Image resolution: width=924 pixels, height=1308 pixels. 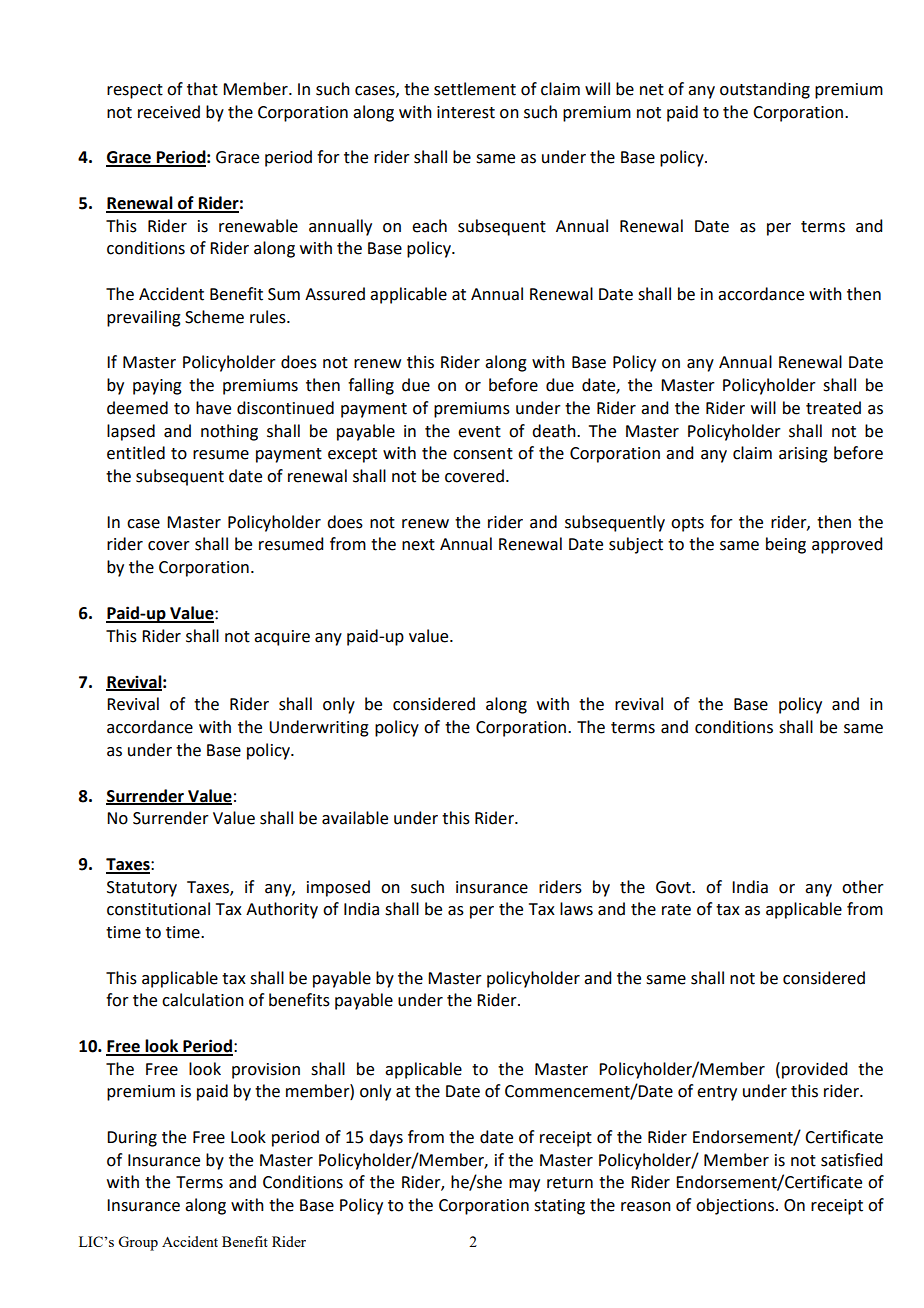 What do you see at coordinates (786, 545) in the document?
I see `being` at bounding box center [786, 545].
